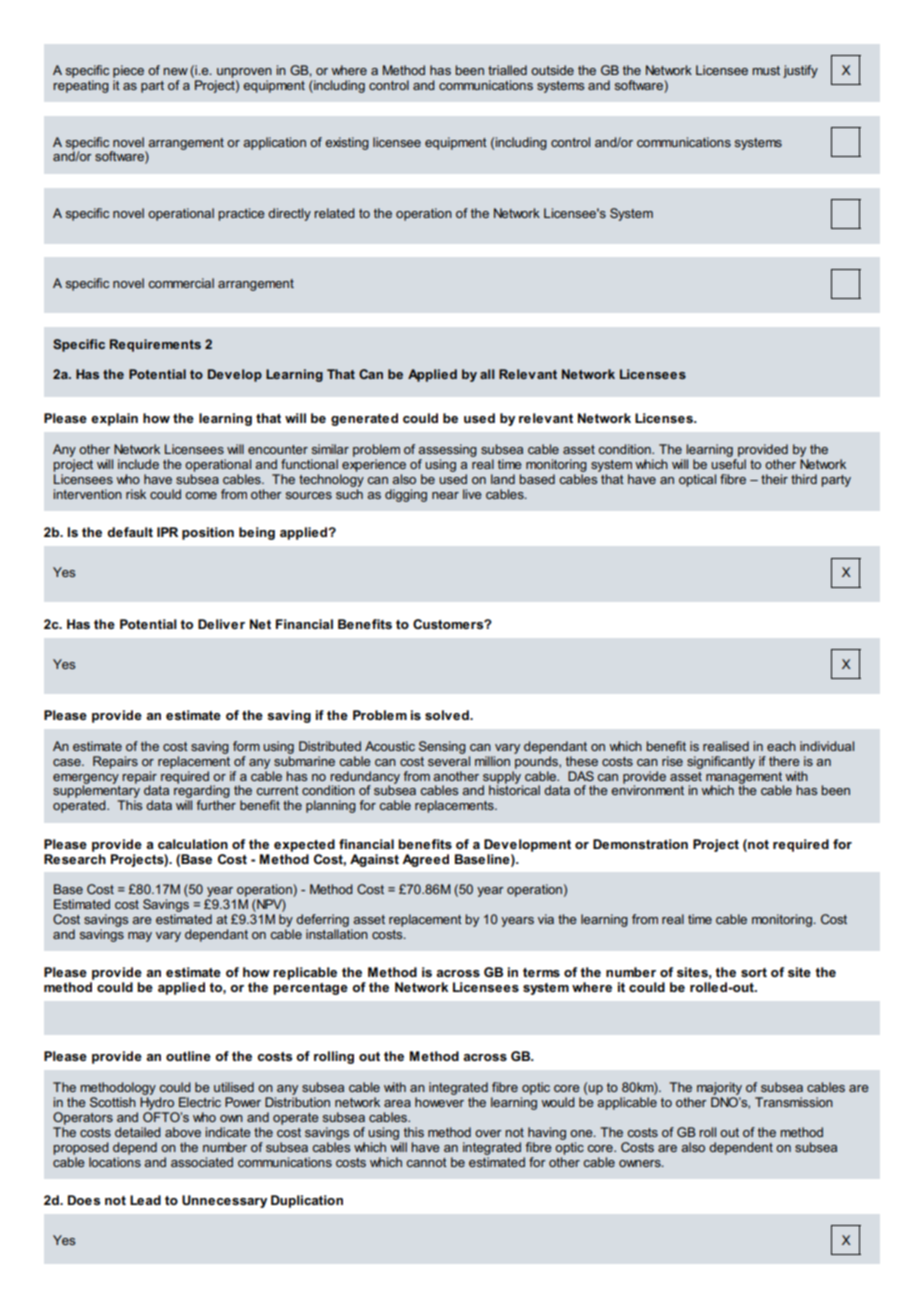 Image resolution: width=924 pixels, height=1308 pixels. What do you see at coordinates (728, 464) in the page?
I see `useful` at bounding box center [728, 464].
